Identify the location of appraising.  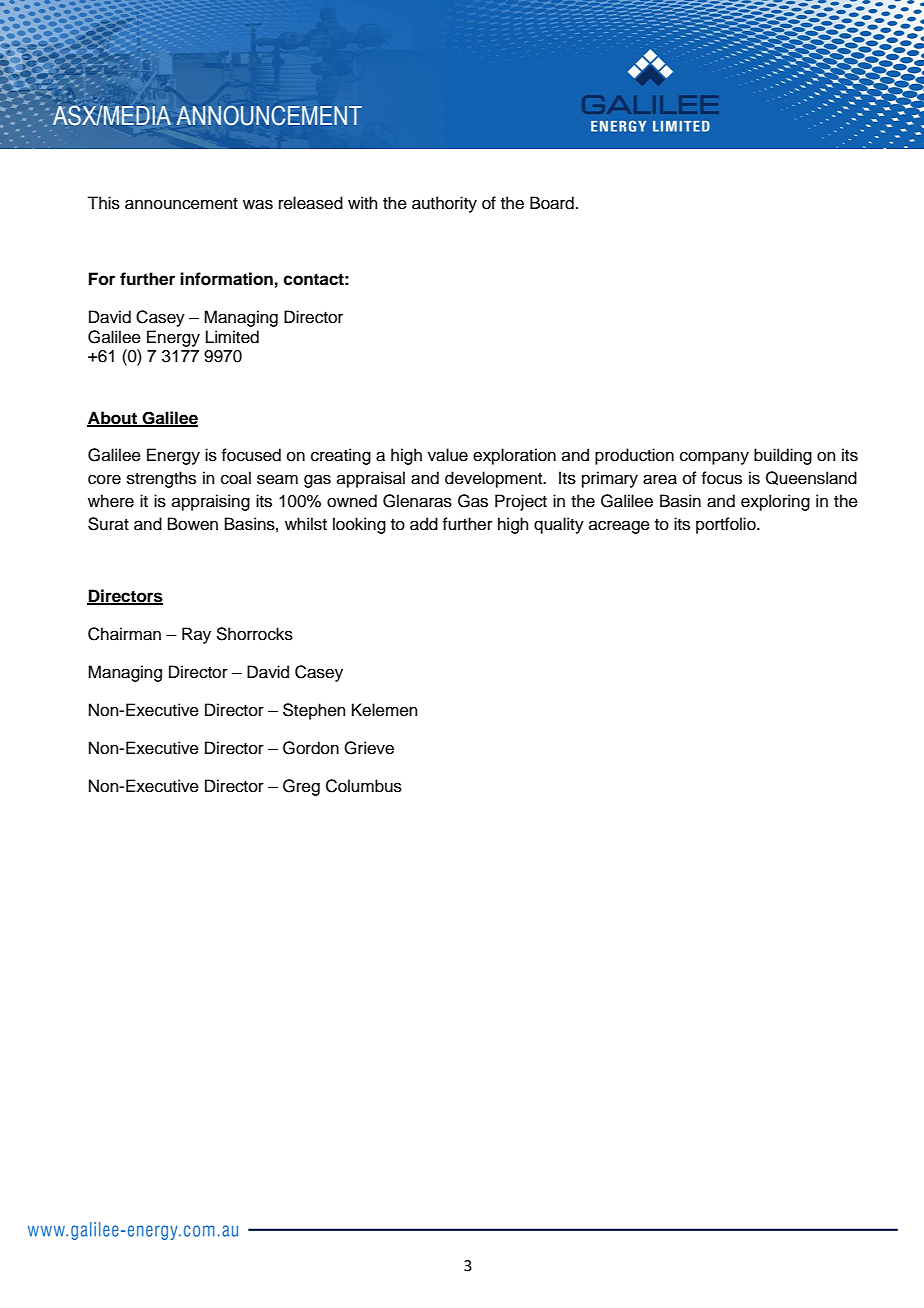
(211, 502).
